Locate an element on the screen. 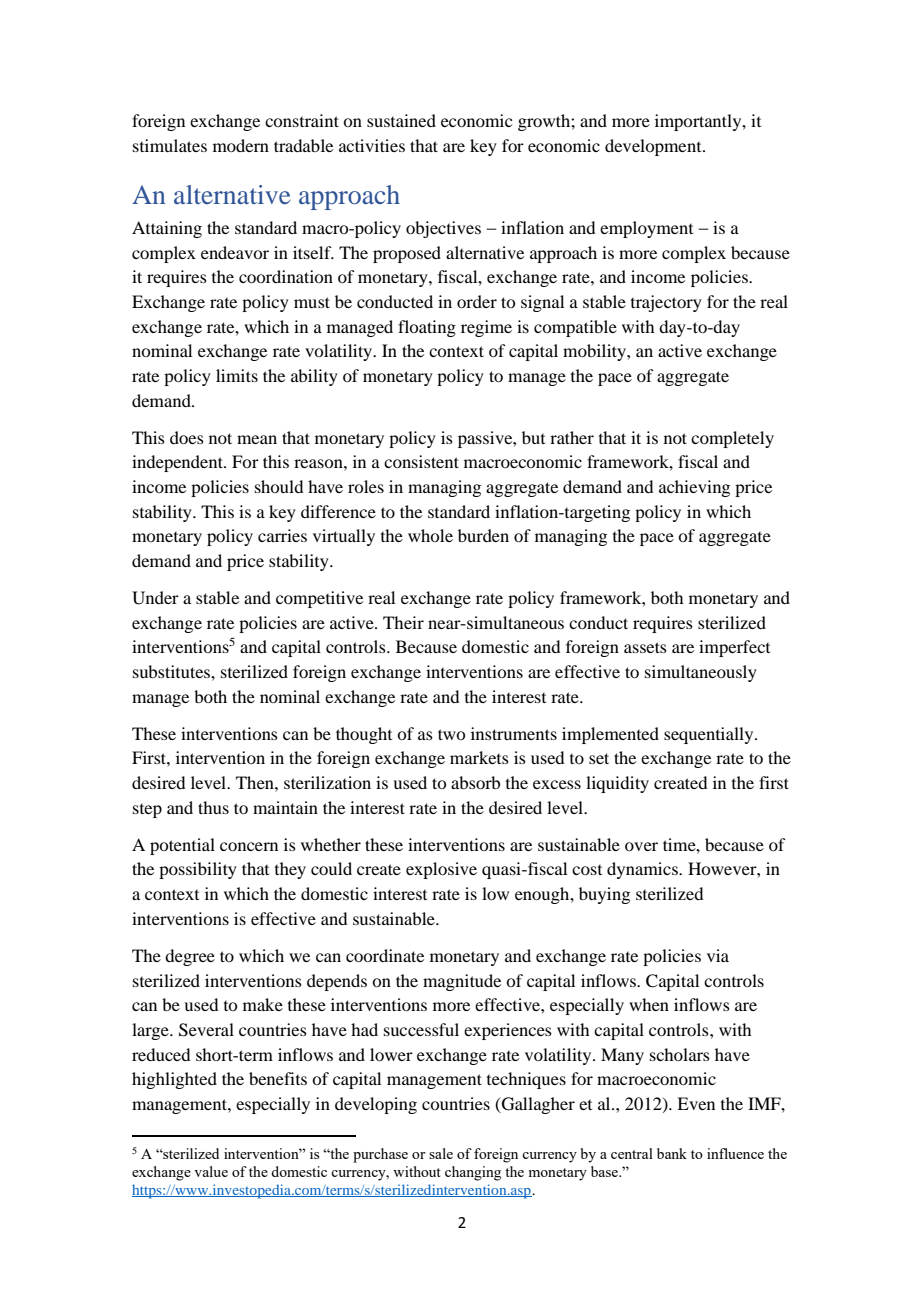 The width and height of the screenshot is (924, 1308). thus is located at coordinates (213, 807).
